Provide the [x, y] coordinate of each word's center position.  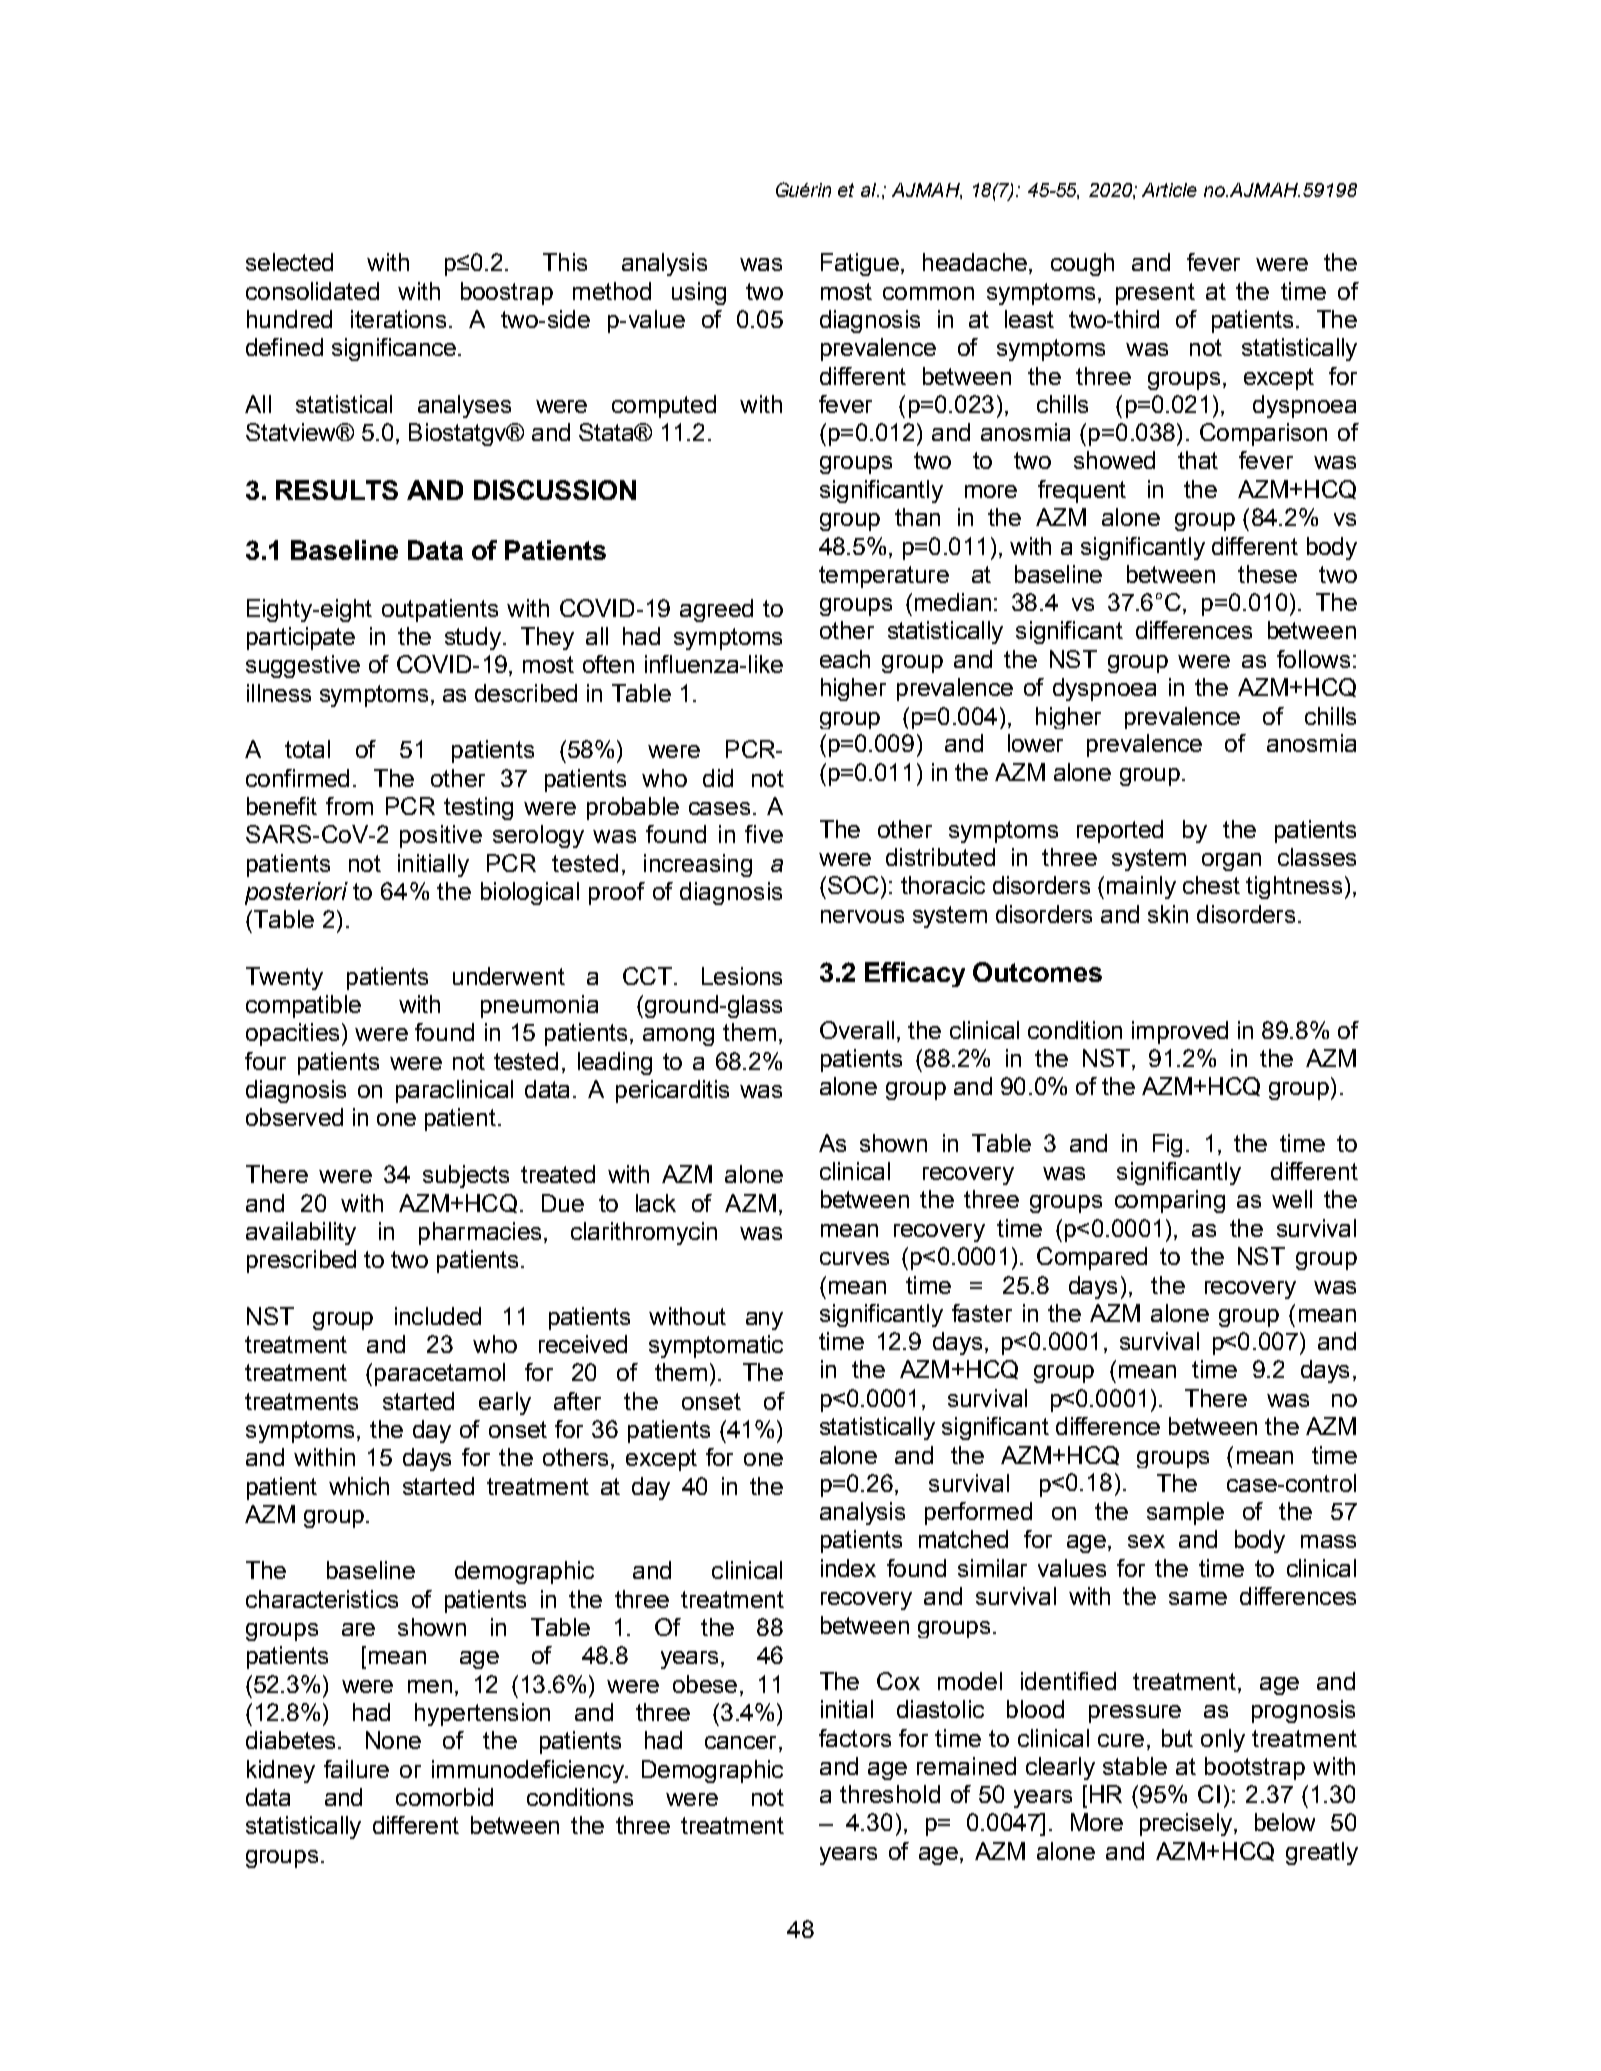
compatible [303, 1006]
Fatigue [860, 264]
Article [1169, 190]
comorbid [444, 1797]
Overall [857, 1030]
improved [1180, 1032]
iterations [398, 319]
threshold [890, 1794]
